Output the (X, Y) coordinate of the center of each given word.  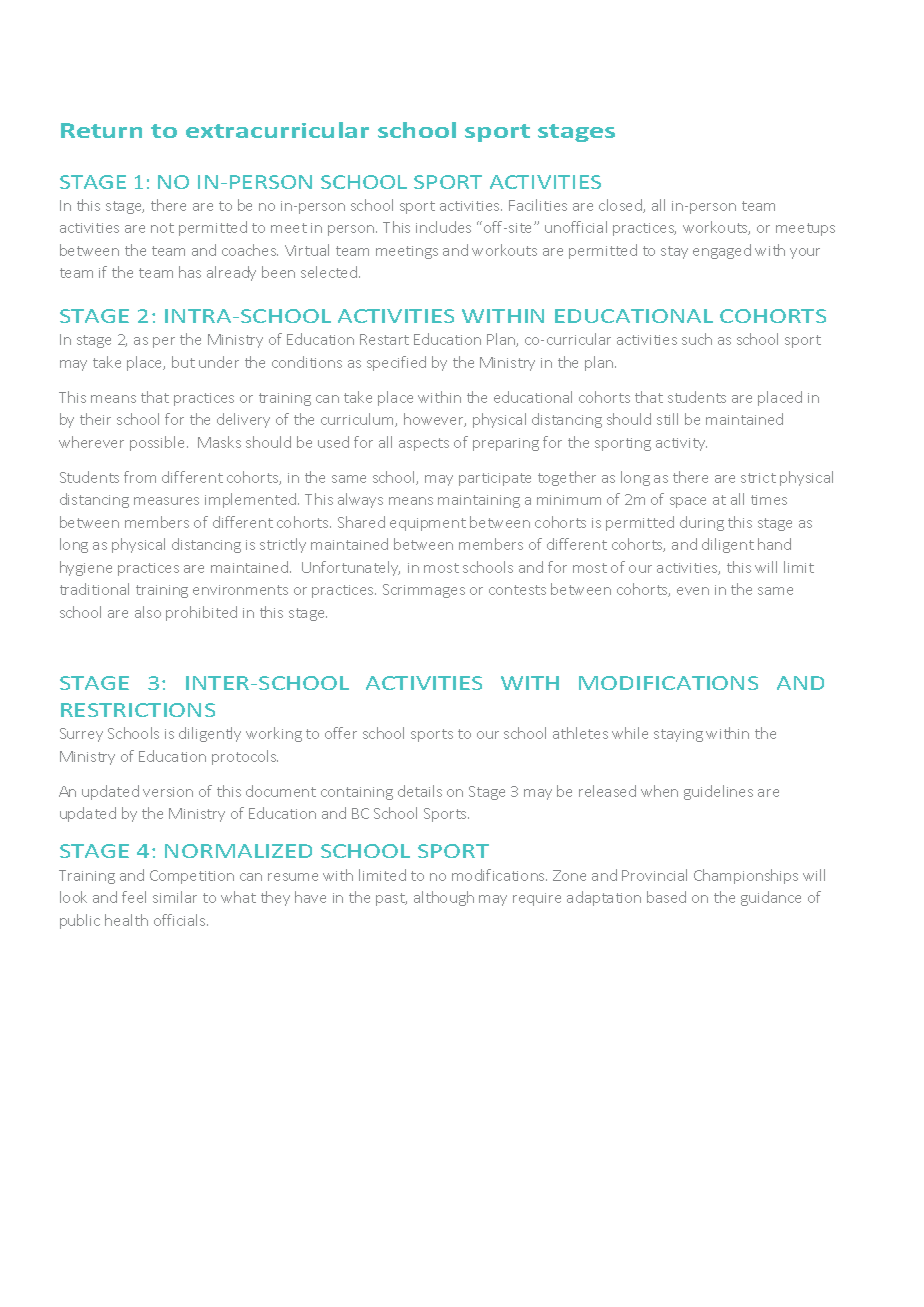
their (95, 419)
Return (101, 130)
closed (621, 206)
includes (443, 227)
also (148, 612)
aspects (424, 444)
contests (517, 590)
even (693, 591)
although (444, 898)
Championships (746, 876)
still (667, 419)
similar (175, 897)
